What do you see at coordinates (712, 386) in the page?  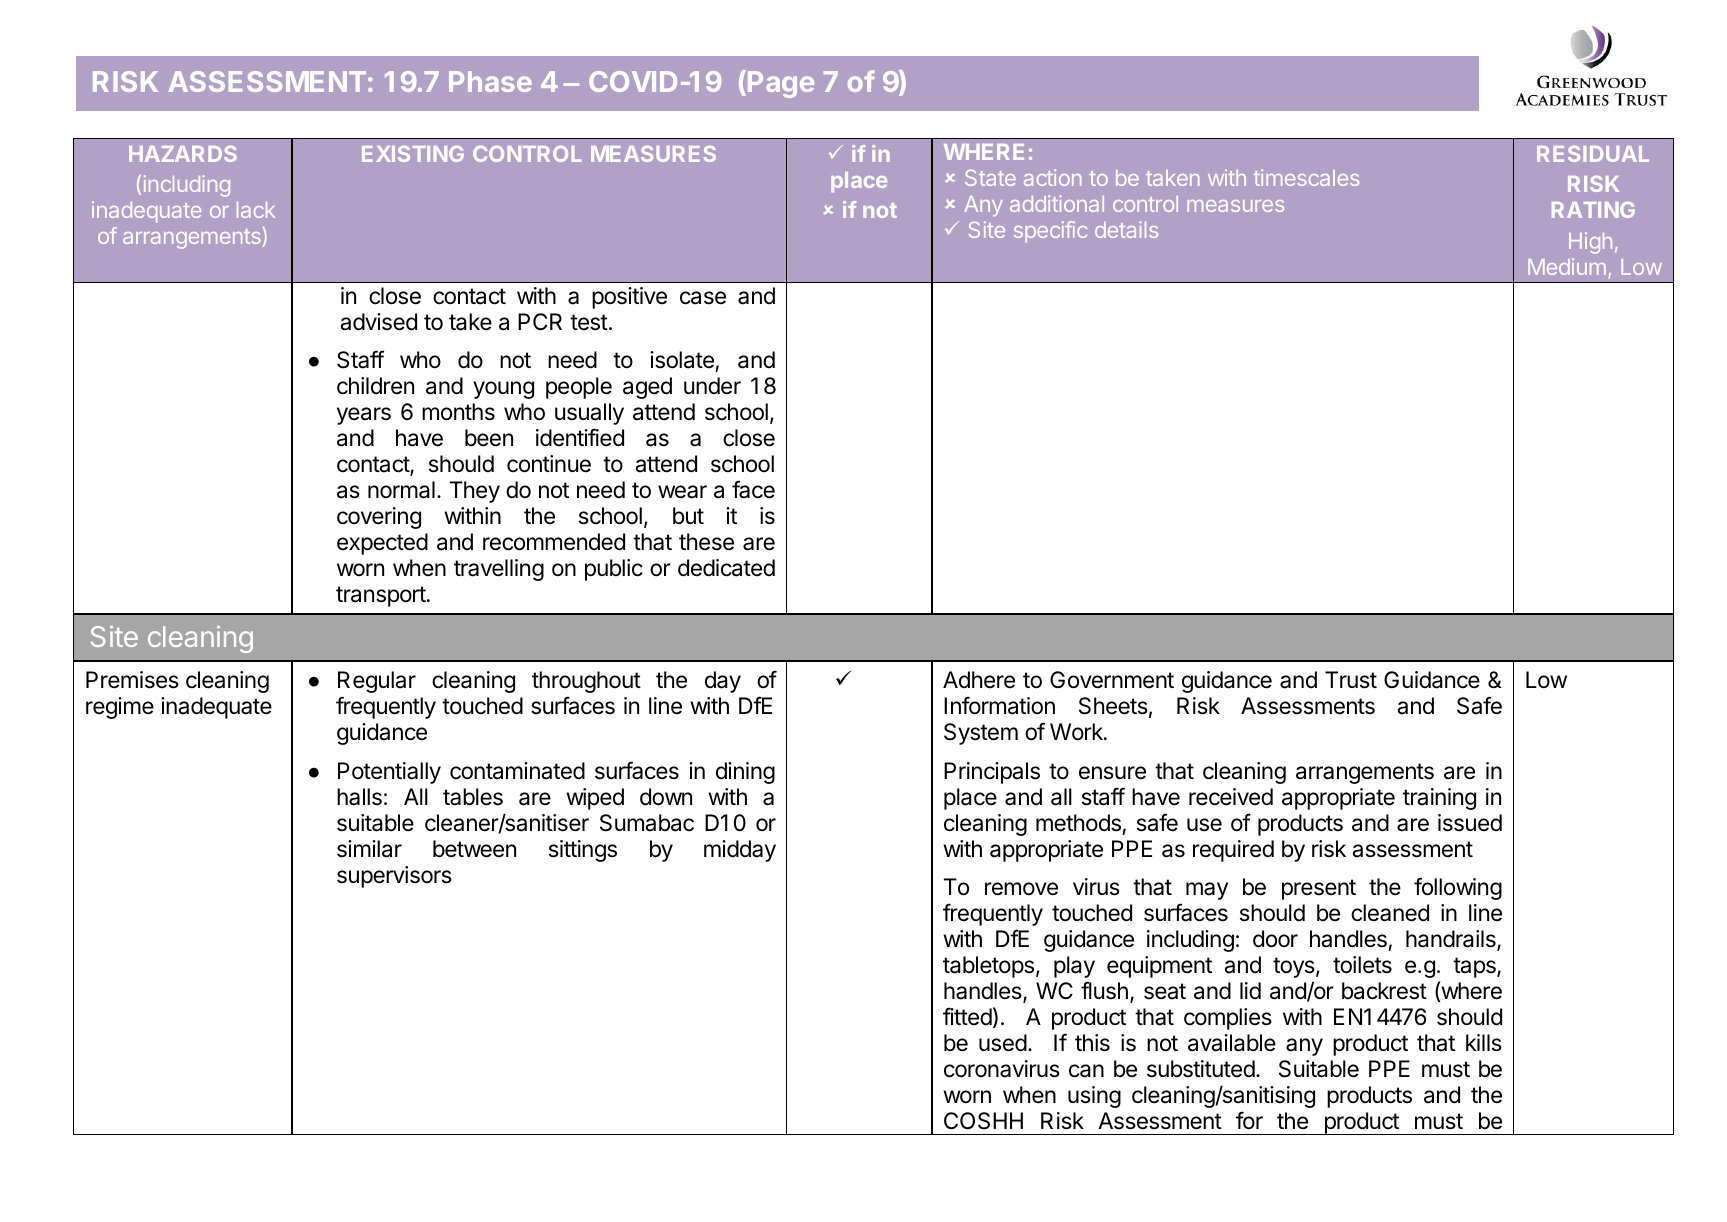 I see `under` at bounding box center [712, 386].
